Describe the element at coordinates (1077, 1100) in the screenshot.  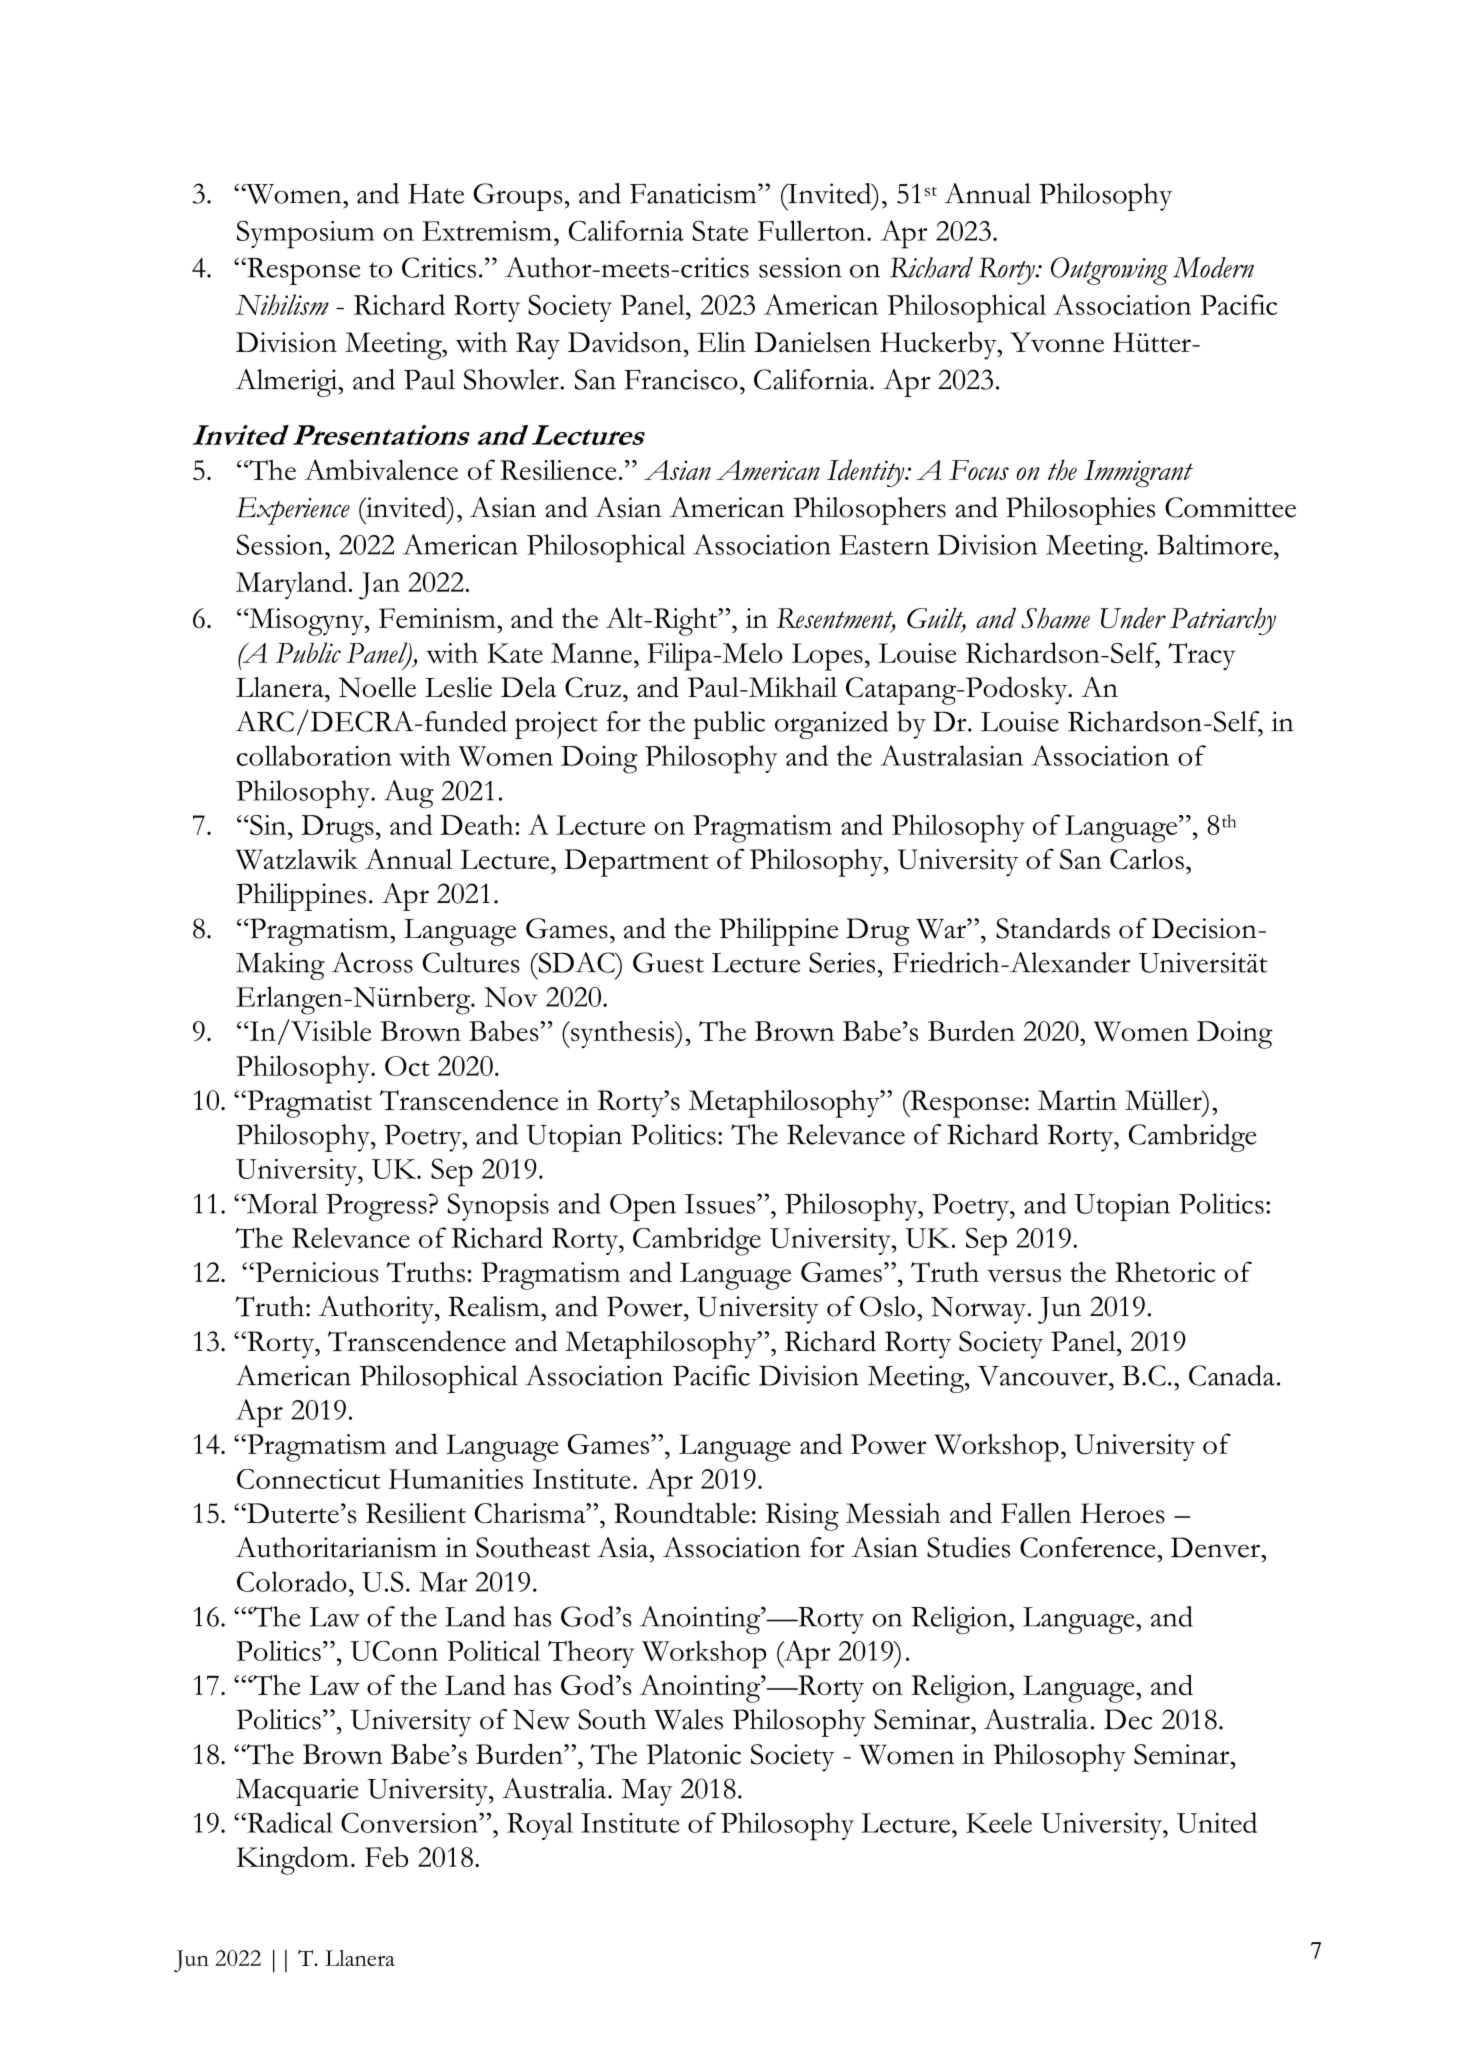
I see `Martin` at that location.
